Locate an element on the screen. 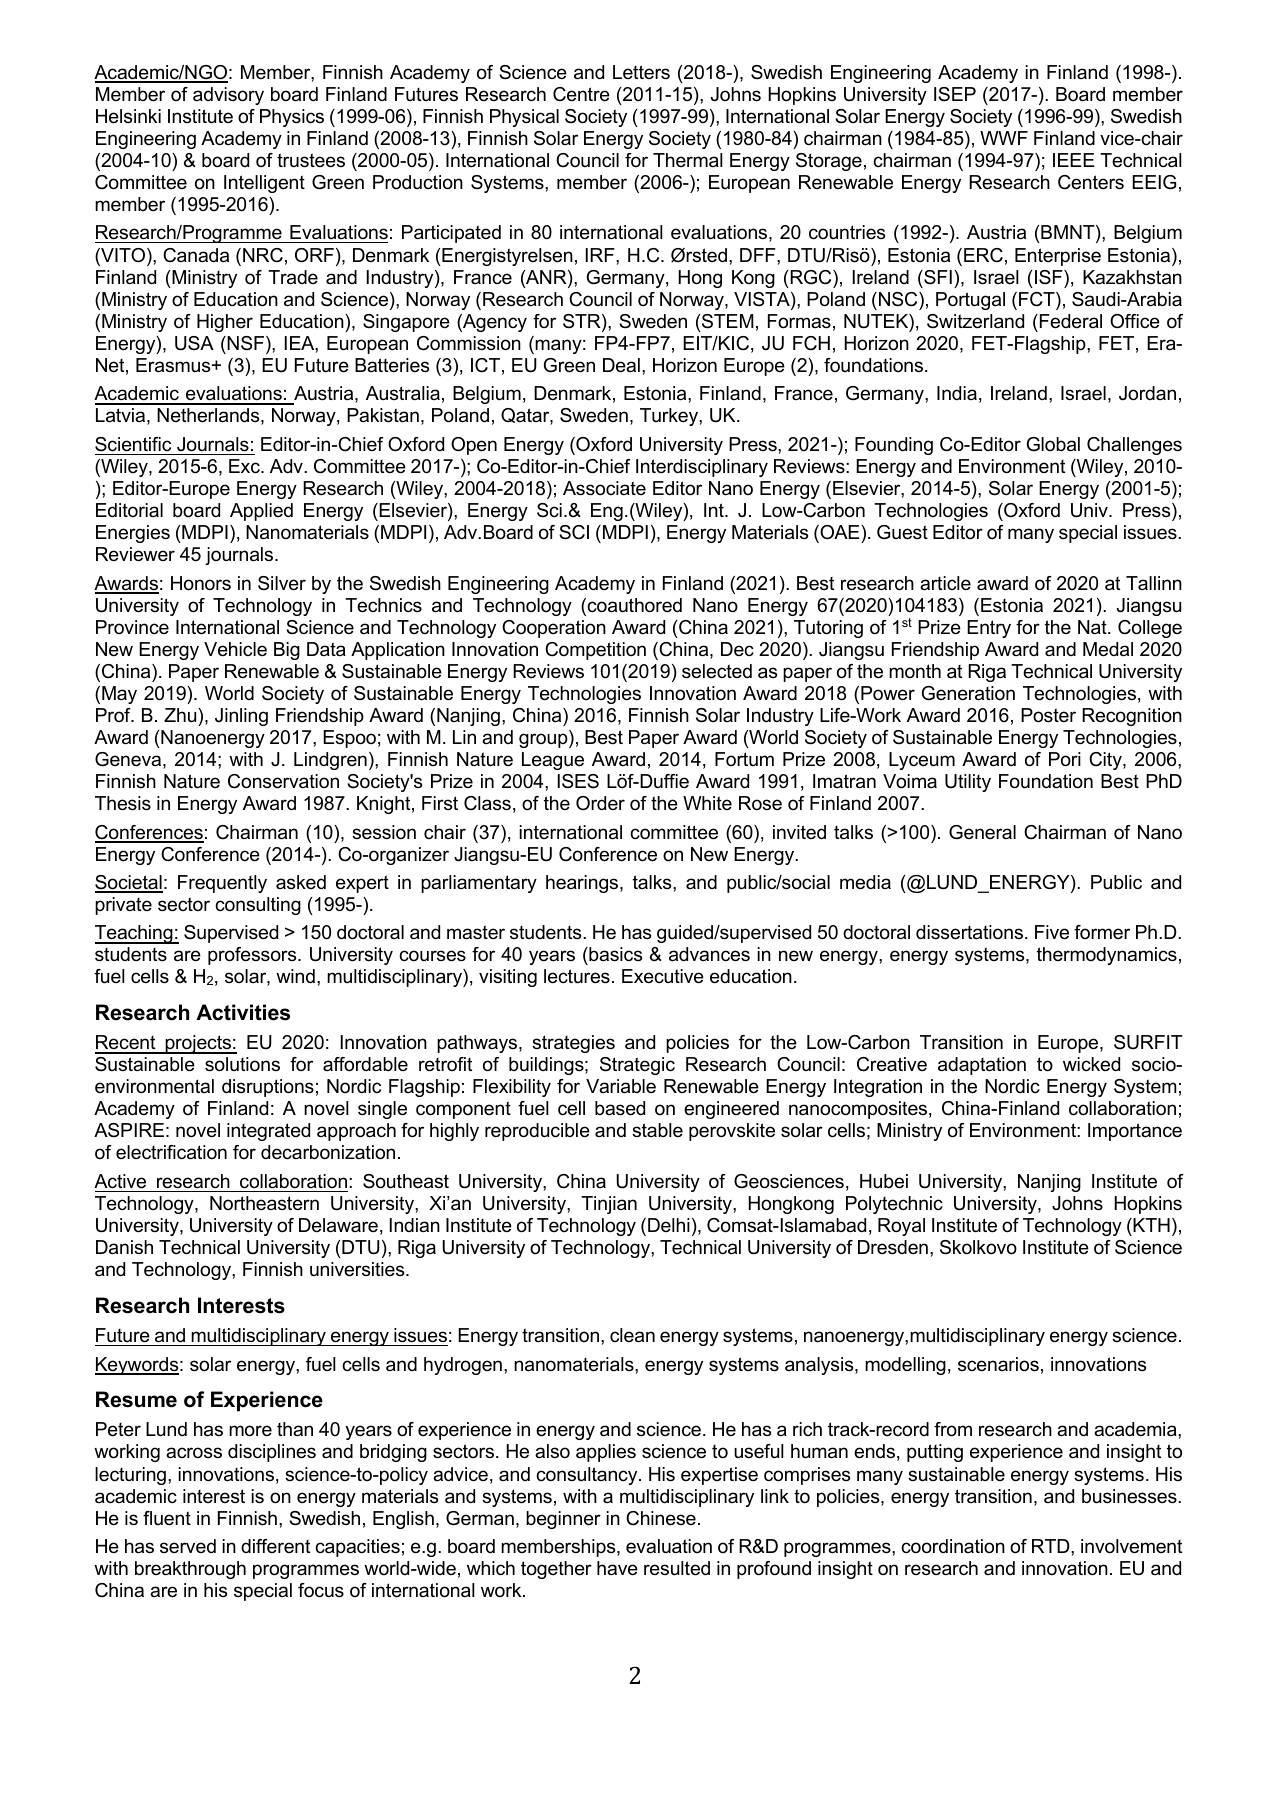 The height and width of the screenshot is (1794, 1269). RTD is located at coordinates (1052, 1546).
